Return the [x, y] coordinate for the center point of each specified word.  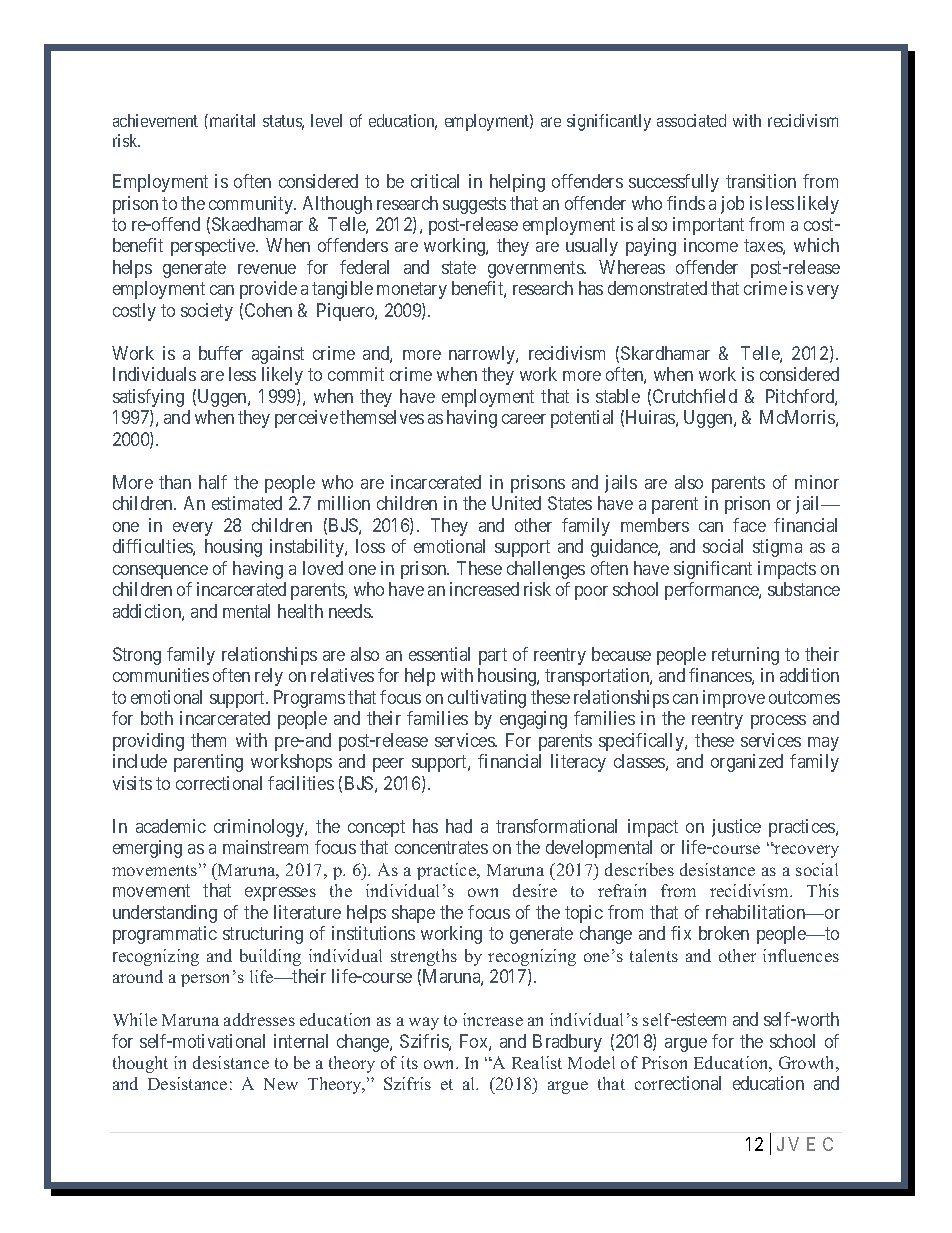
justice [736, 828]
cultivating [487, 699]
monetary [412, 291]
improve [734, 699]
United [516, 503]
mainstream [265, 847]
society [207, 312]
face [749, 525]
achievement [155, 120]
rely [269, 677]
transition [761, 181]
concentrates [441, 847]
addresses [259, 1019]
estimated [247, 503]
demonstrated [657, 288]
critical [435, 181]
